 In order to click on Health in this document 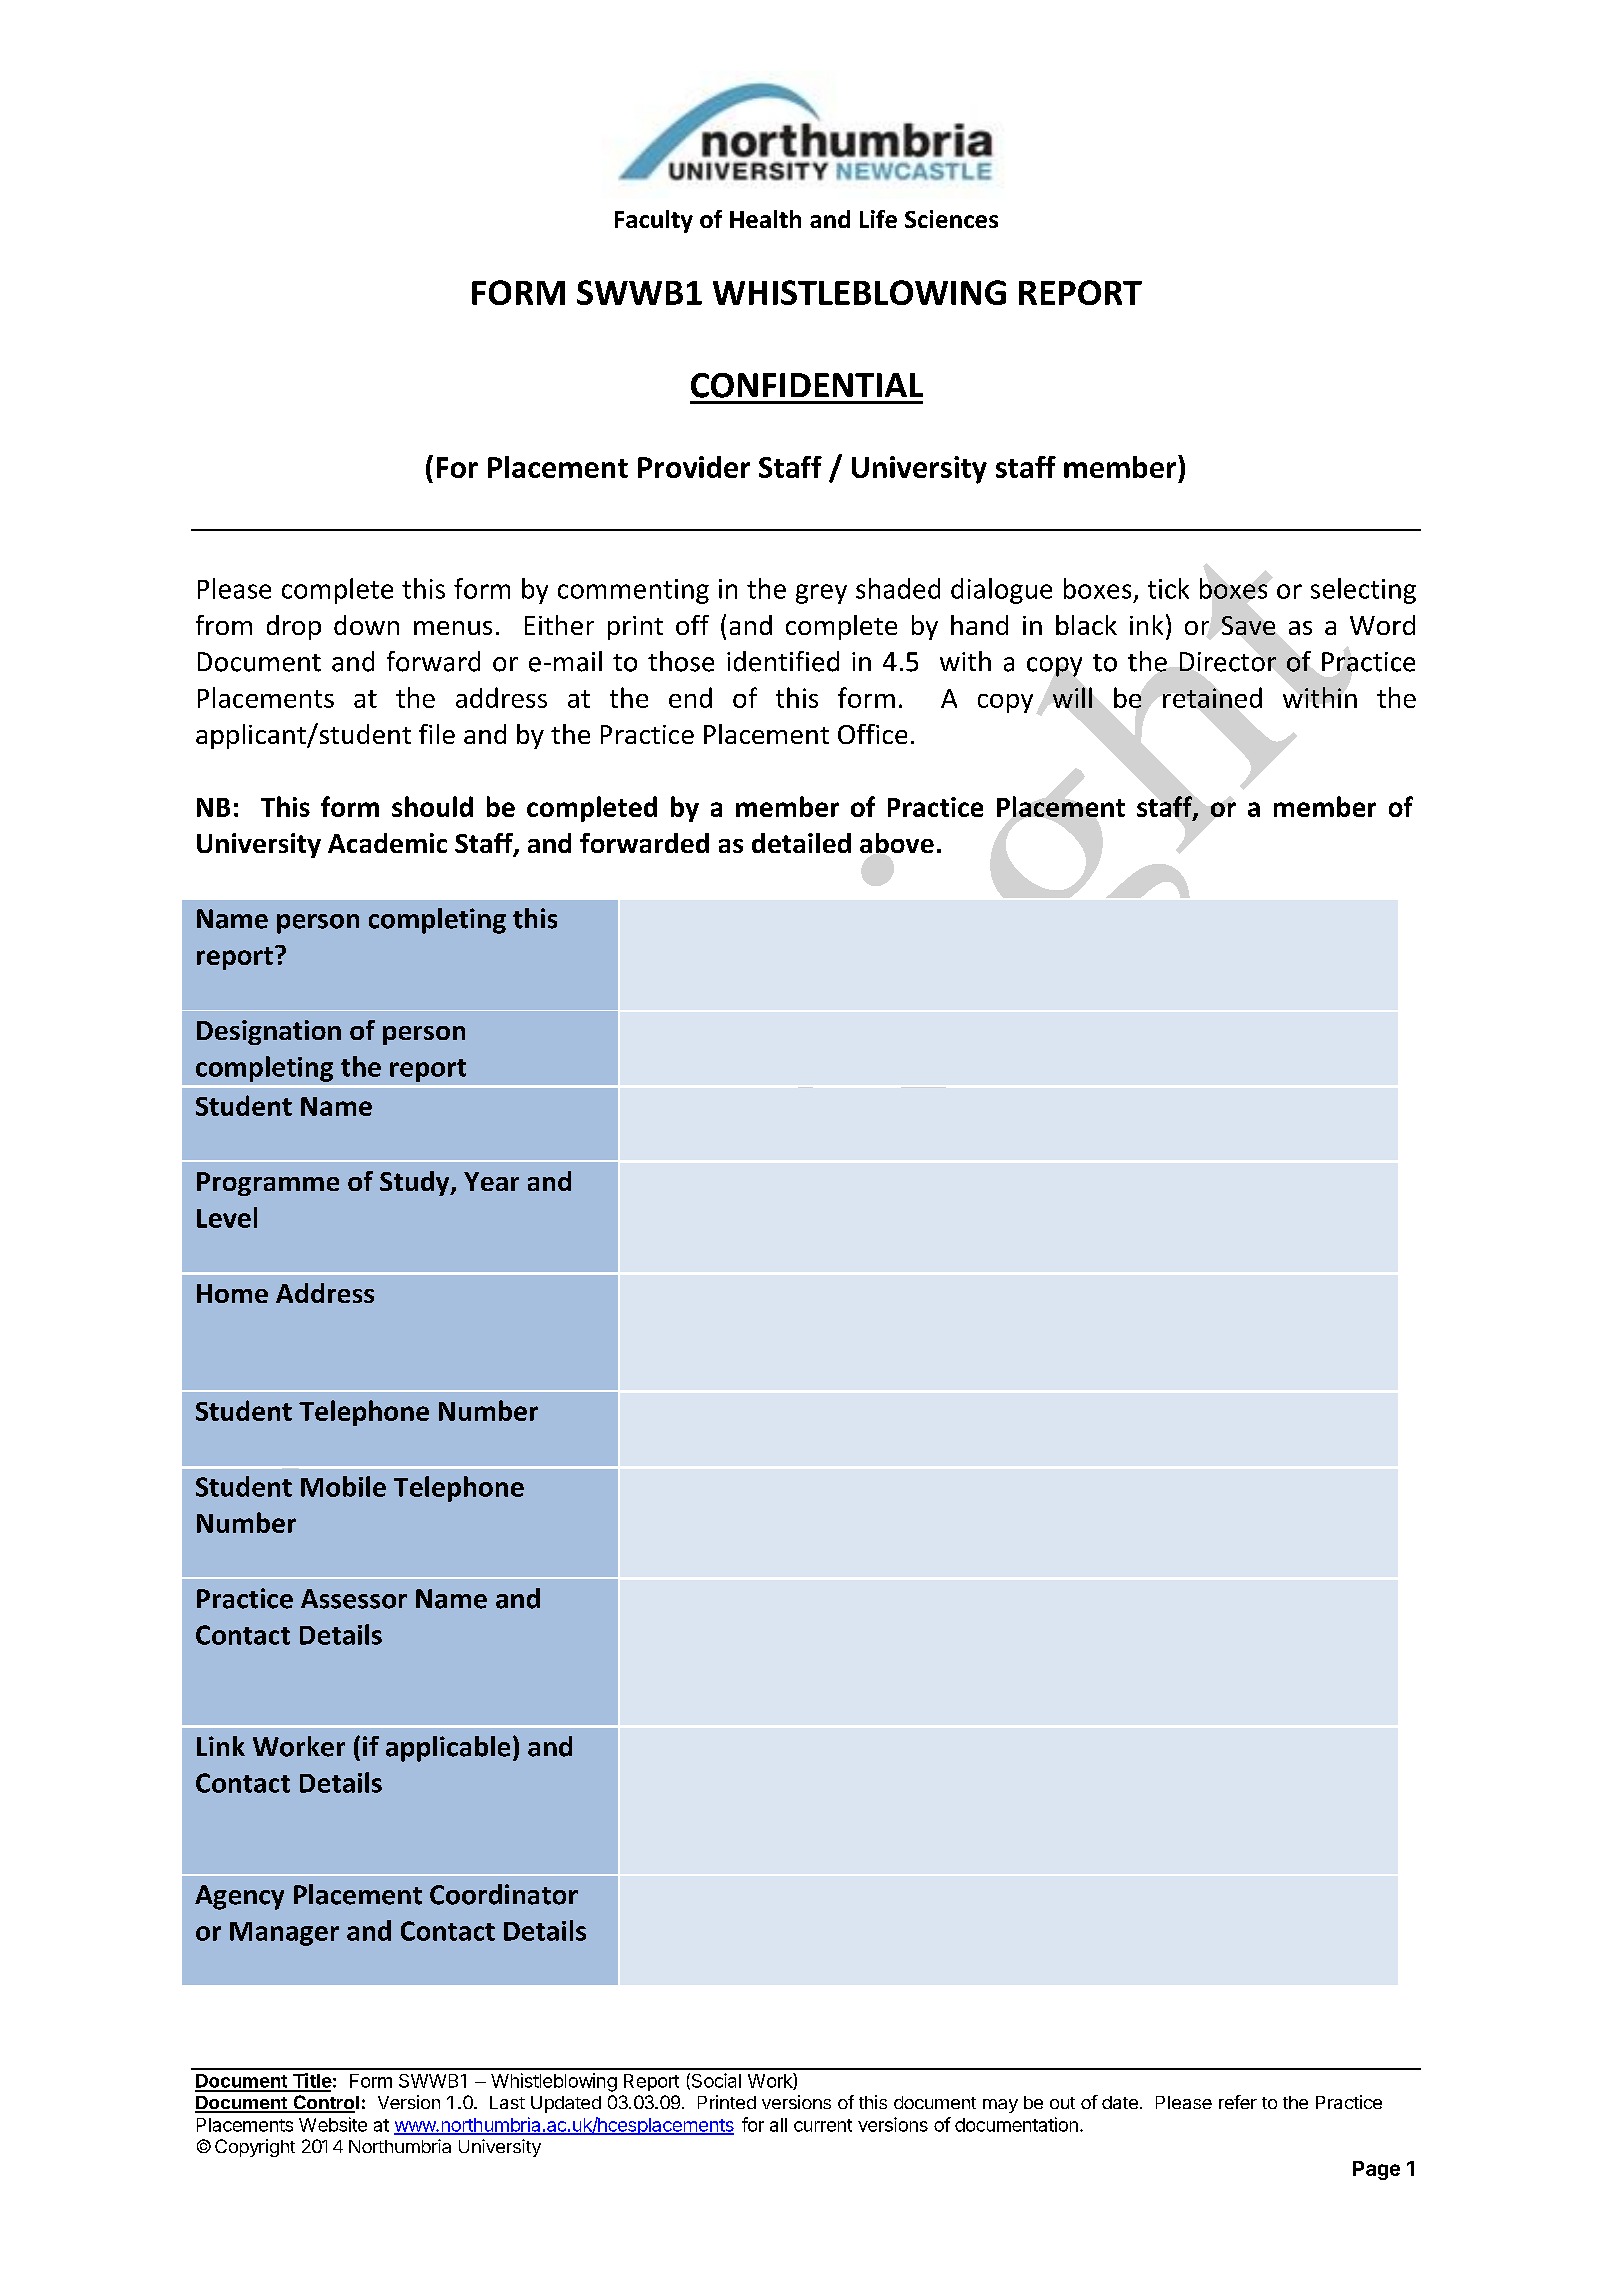, I will do `click(765, 219)`.
